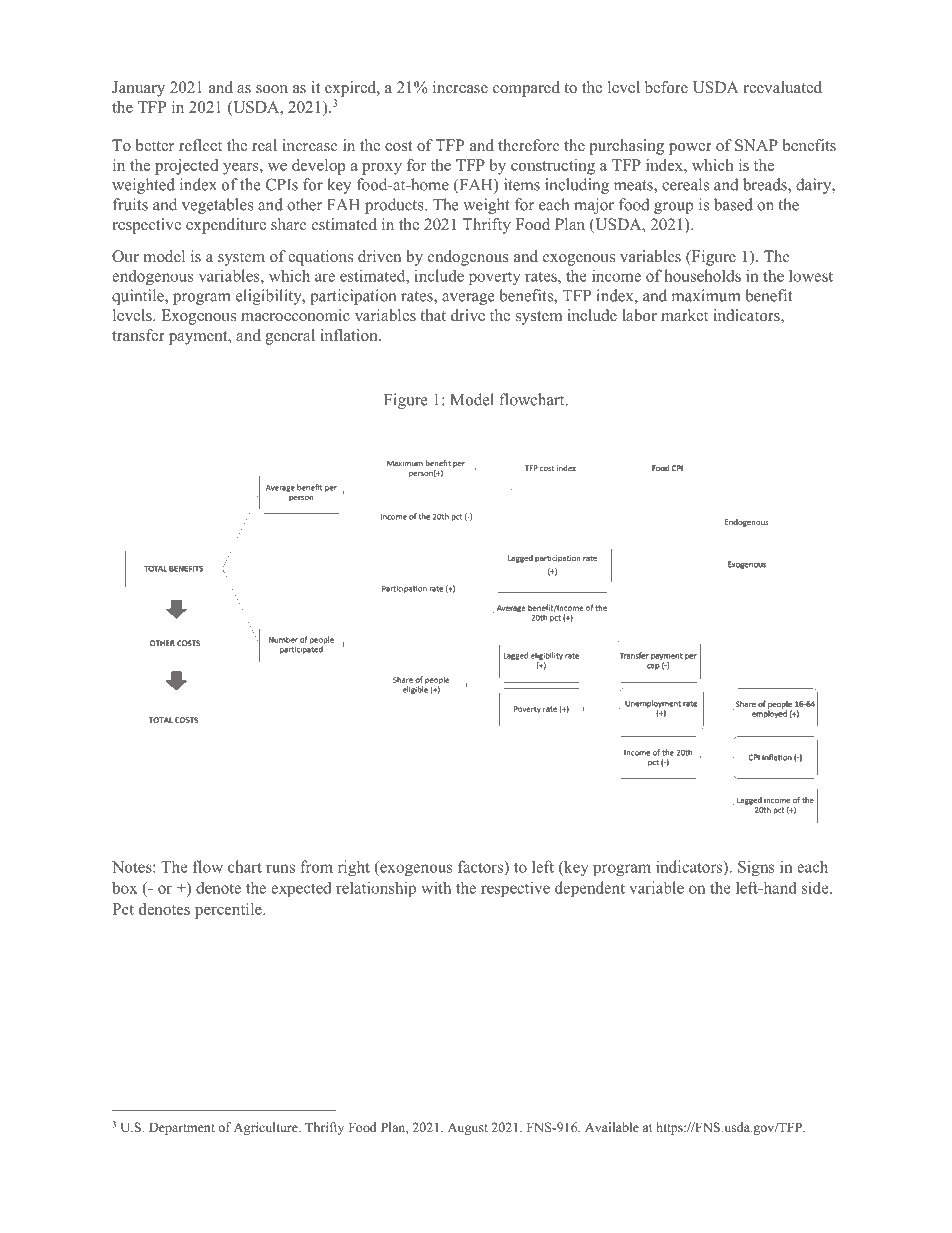 This screenshot has height=1233, width=952. I want to click on that, so click(433, 315).
